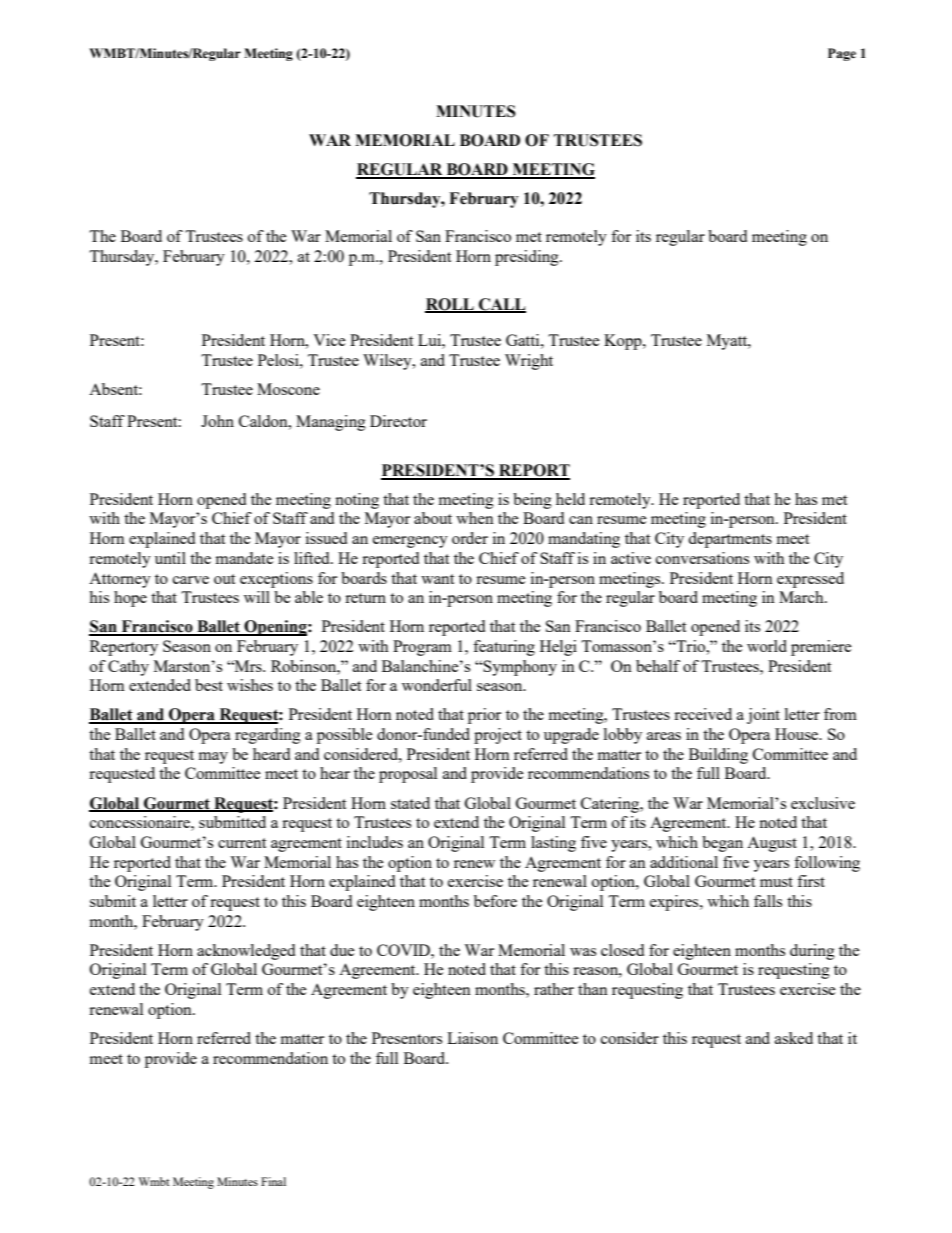  Describe the element at coordinates (475, 518) in the screenshot. I see `when` at that location.
